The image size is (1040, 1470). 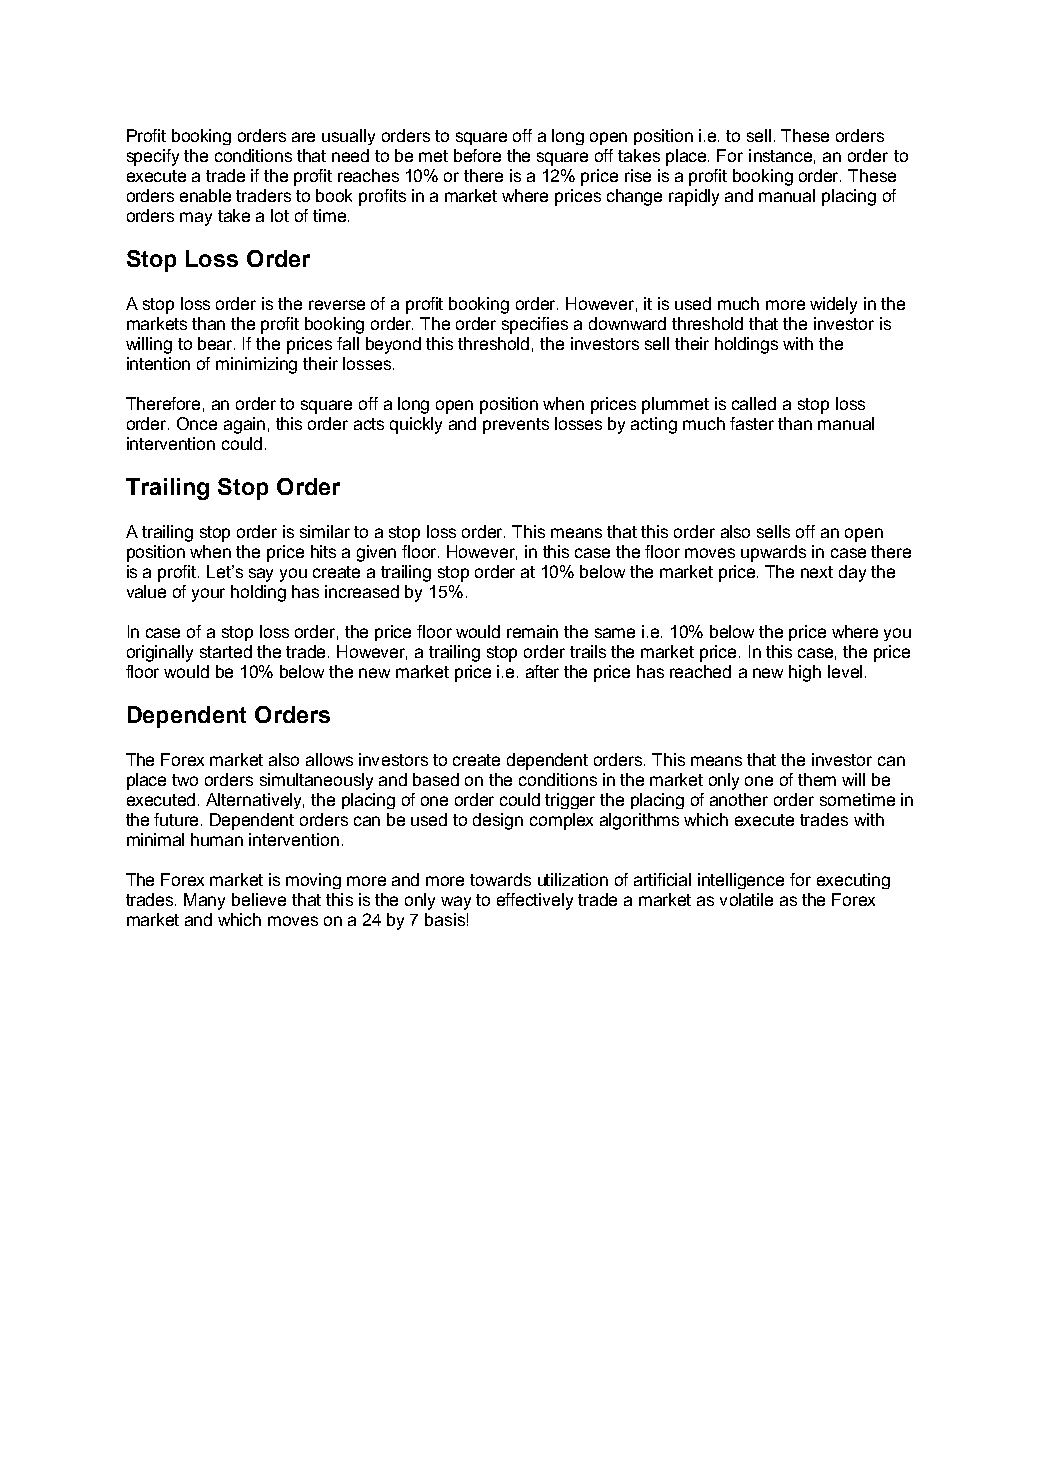 What do you see at coordinates (259, 899) in the screenshot?
I see `believe` at bounding box center [259, 899].
